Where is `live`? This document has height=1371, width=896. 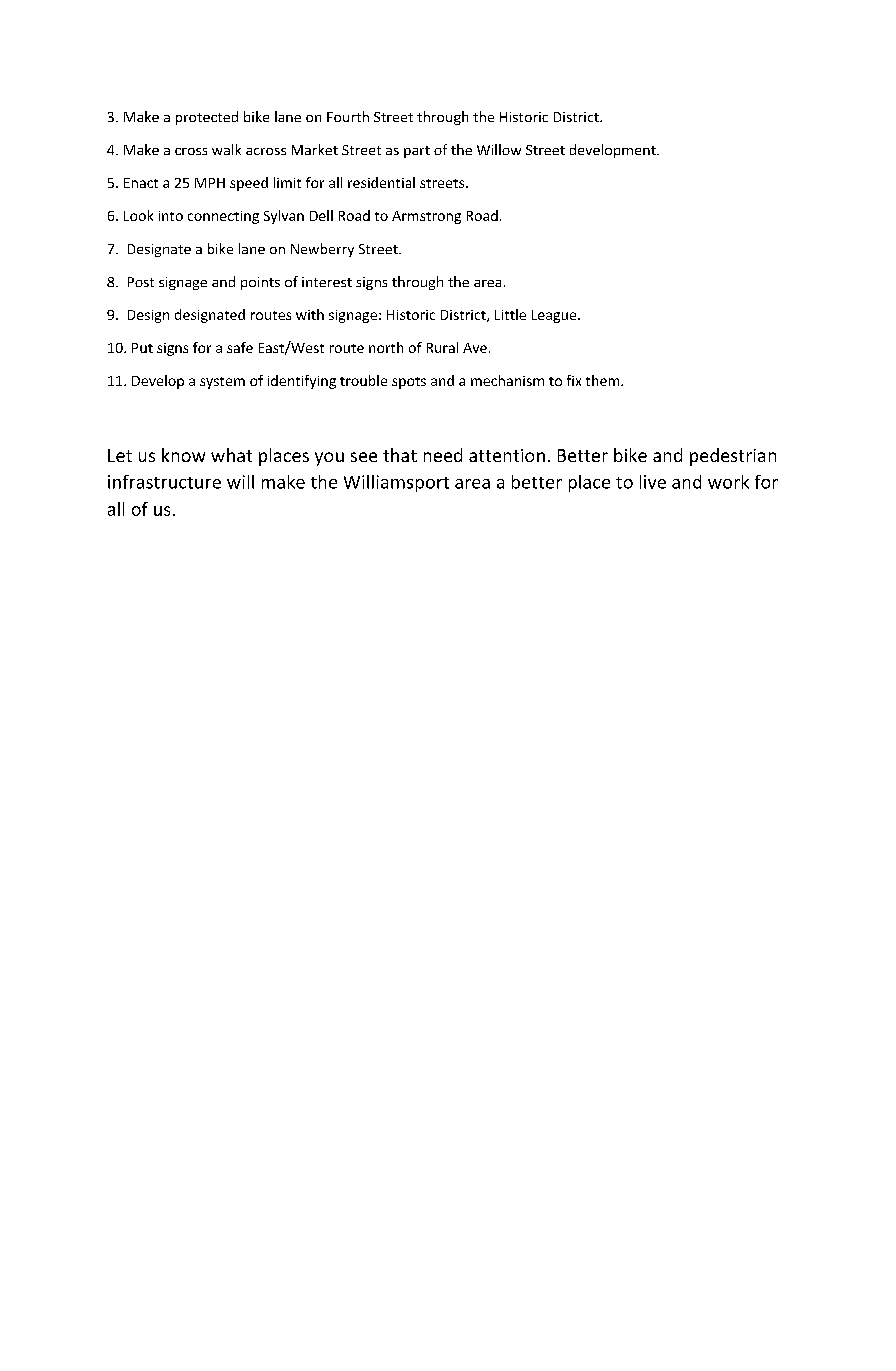
live is located at coordinates (653, 482).
